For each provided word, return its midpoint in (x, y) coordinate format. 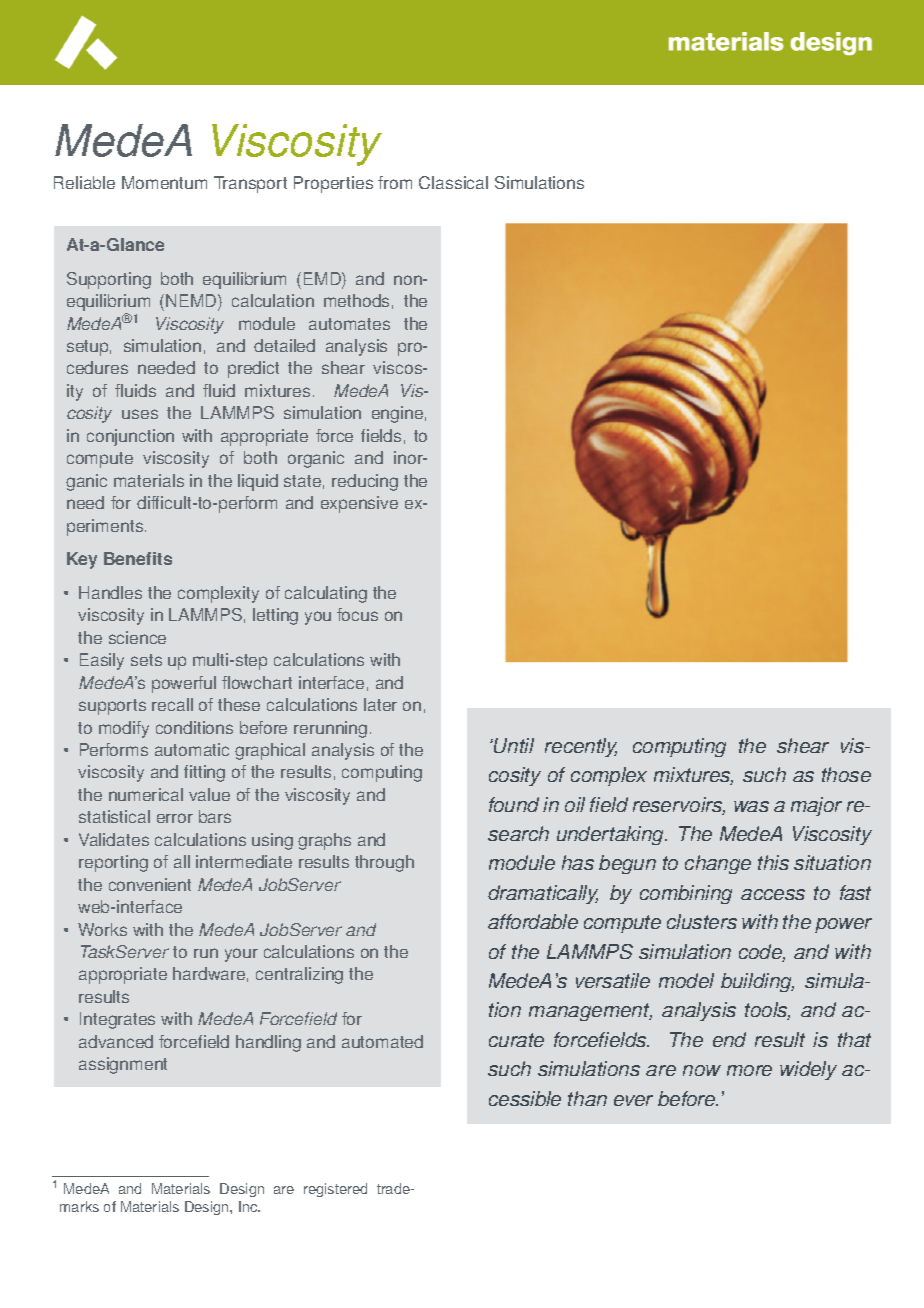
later (380, 704)
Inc (249, 1206)
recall (172, 704)
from (395, 182)
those (846, 774)
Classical (453, 182)
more (749, 1070)
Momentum (164, 182)
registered (335, 1190)
